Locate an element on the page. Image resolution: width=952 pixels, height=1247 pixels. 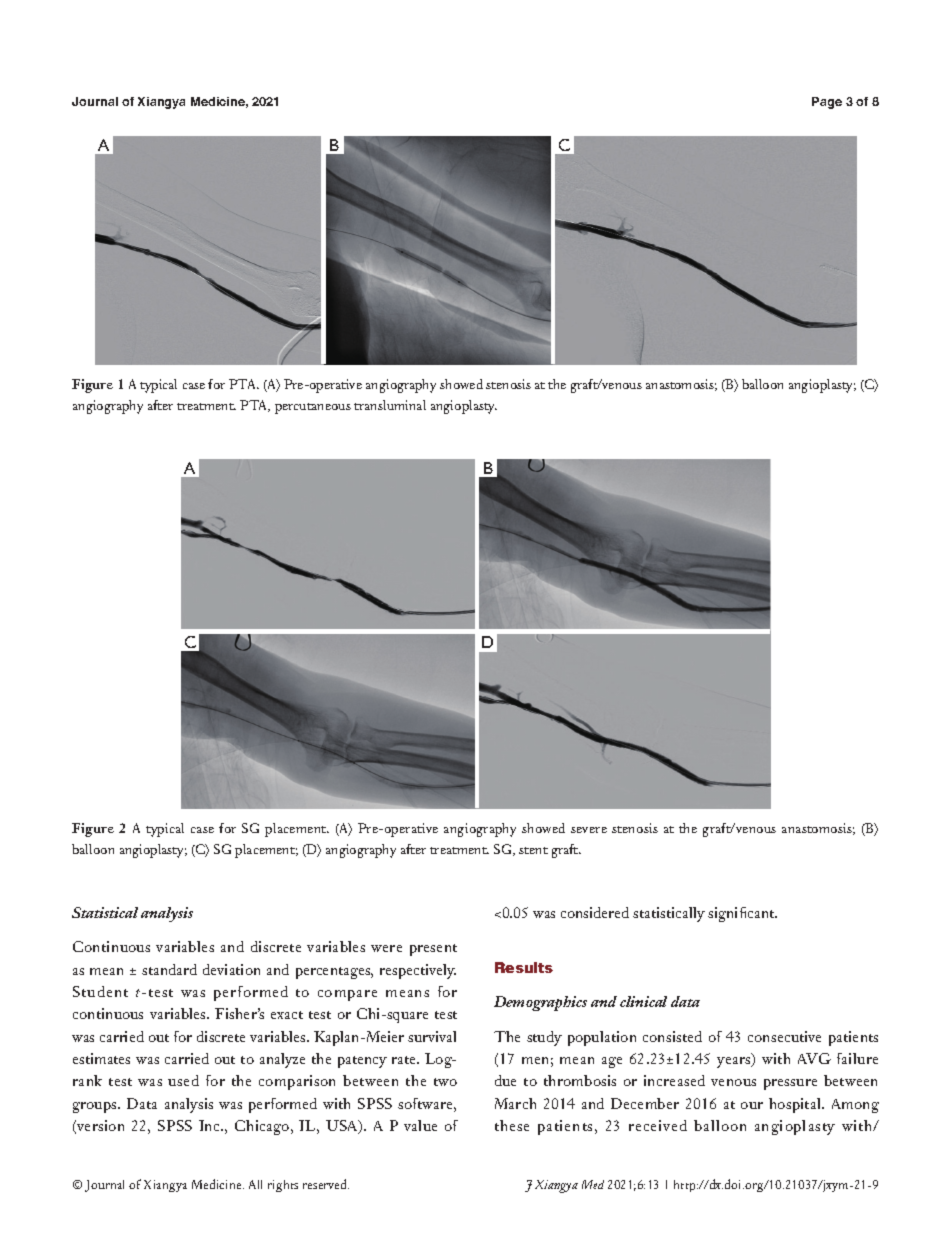
these is located at coordinates (512, 1125).
